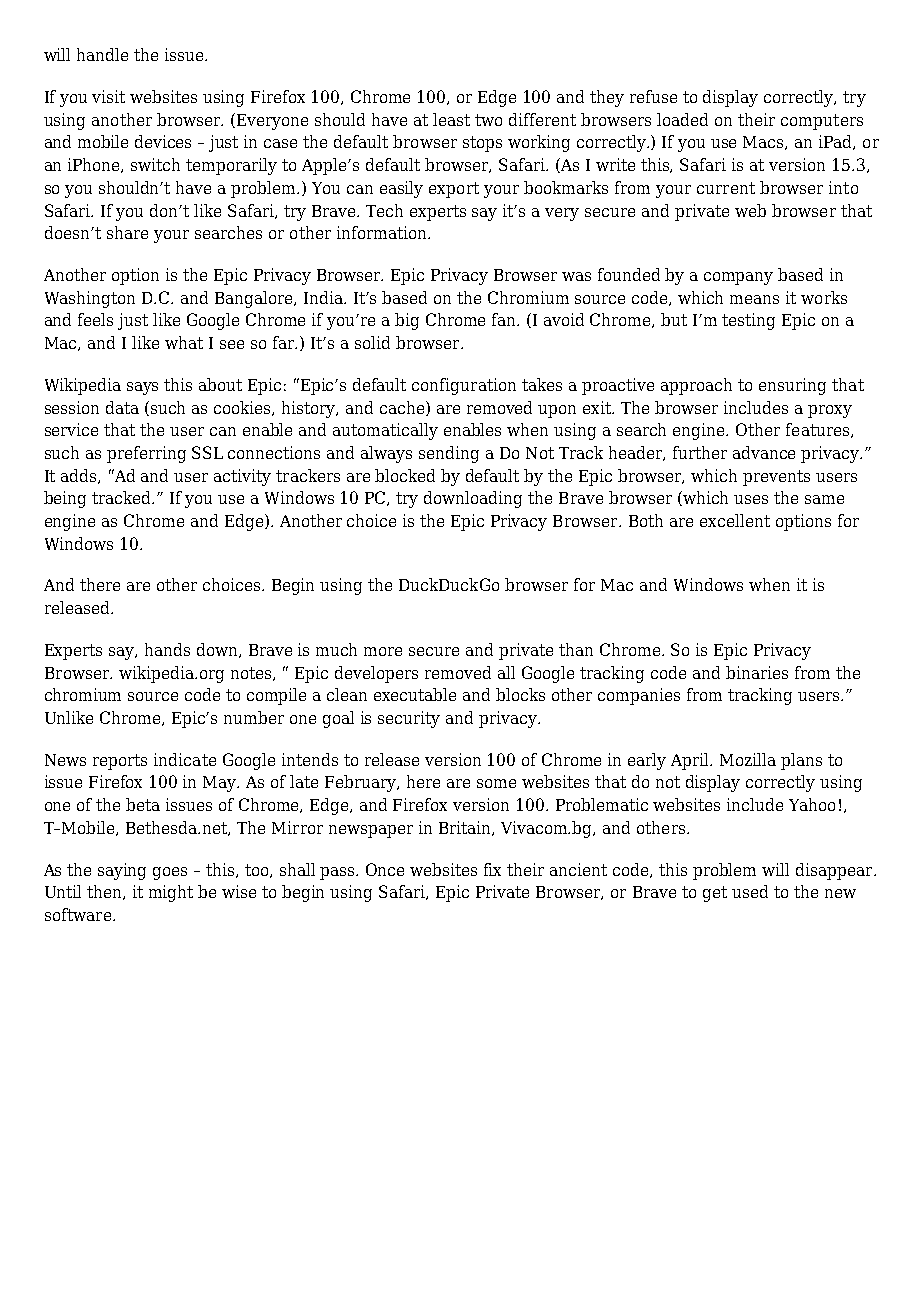  Describe the element at coordinates (451, 119) in the screenshot. I see `least` at that location.
